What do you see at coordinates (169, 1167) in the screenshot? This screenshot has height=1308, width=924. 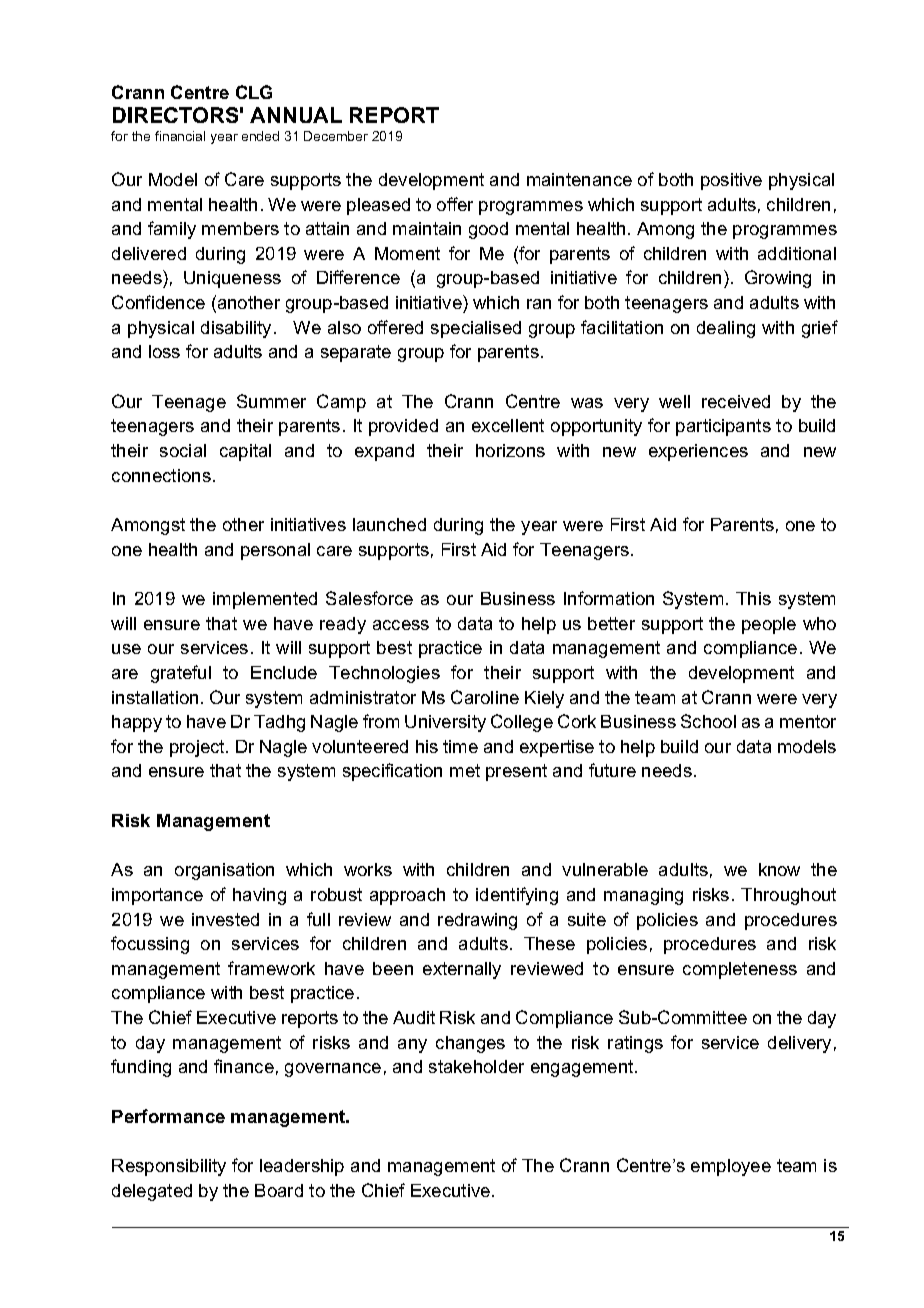 I see `Responsibility` at bounding box center [169, 1167].
